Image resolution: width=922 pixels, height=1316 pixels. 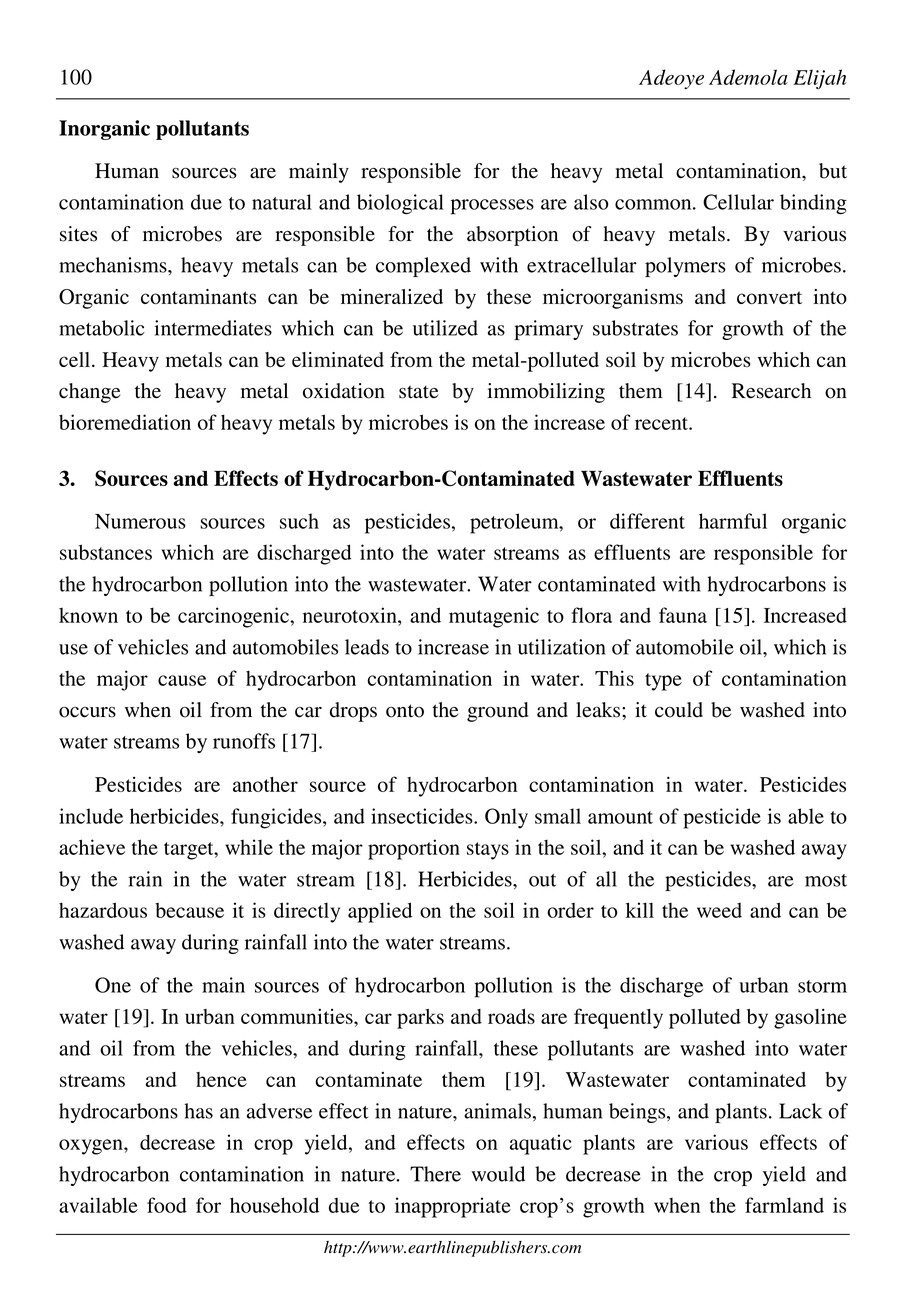 What do you see at coordinates (125, 422) in the image?
I see `bioremediation` at bounding box center [125, 422].
